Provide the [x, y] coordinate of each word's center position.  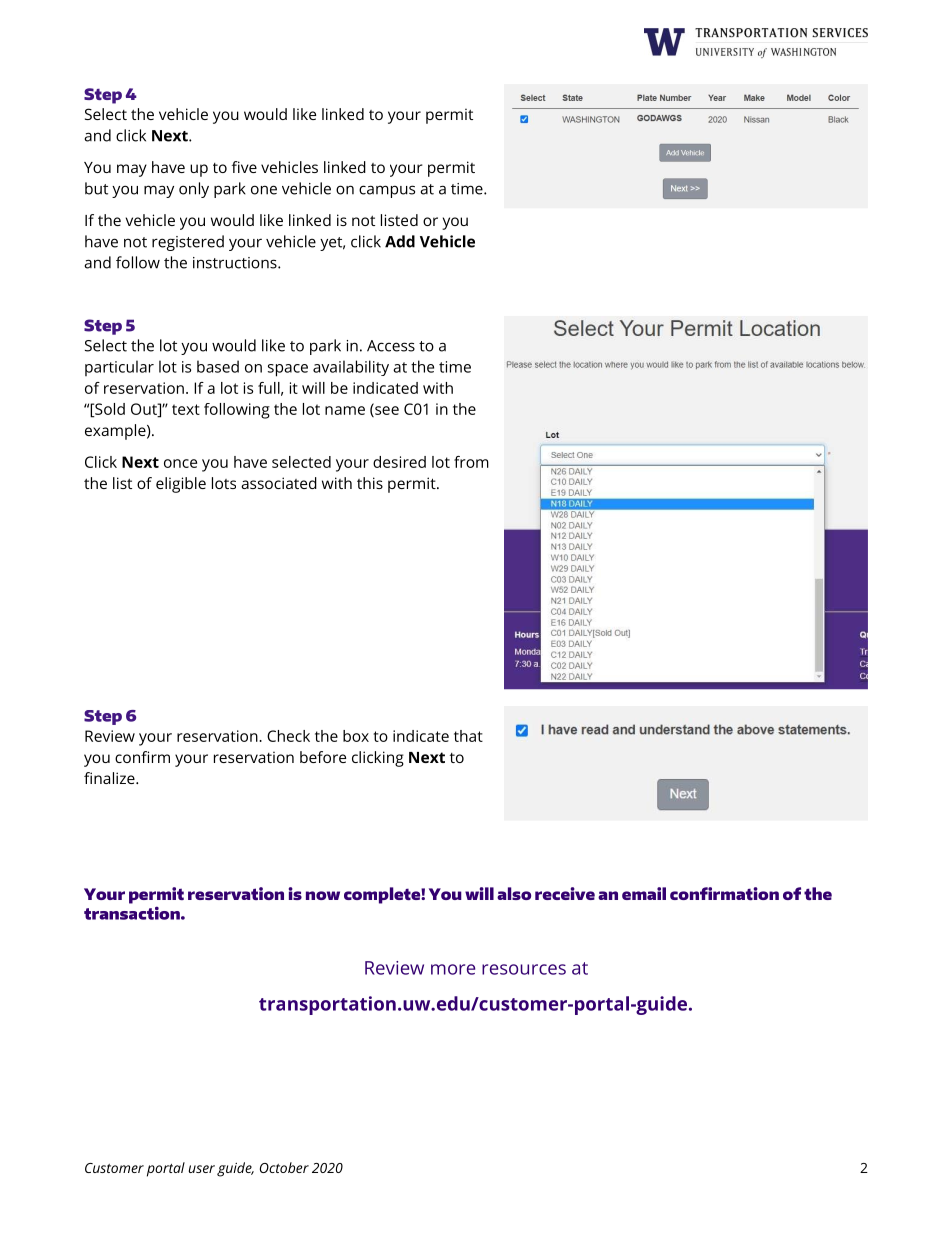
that [468, 736]
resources [524, 969]
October [284, 1167]
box [356, 736]
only [194, 190]
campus [387, 191]
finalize [110, 778]
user [201, 1169]
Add [400, 241]
